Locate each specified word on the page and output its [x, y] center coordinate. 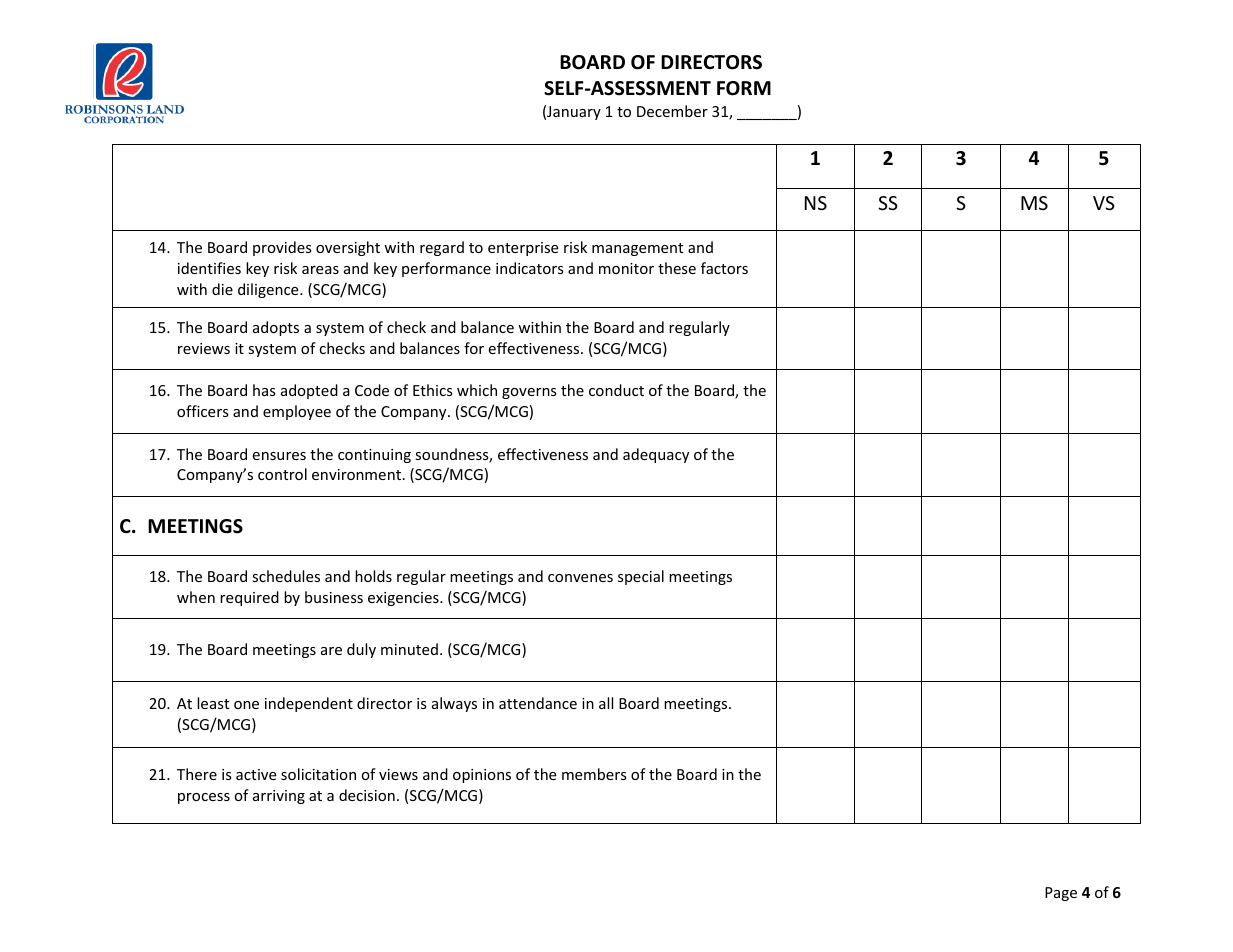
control [282, 474]
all [606, 703]
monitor [626, 268]
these [677, 268]
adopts [276, 328]
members [594, 774]
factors [724, 268]
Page [1061, 894]
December [672, 111]
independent [309, 704]
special [641, 577]
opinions [482, 776]
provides [282, 248]
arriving [279, 797]
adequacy [656, 455]
